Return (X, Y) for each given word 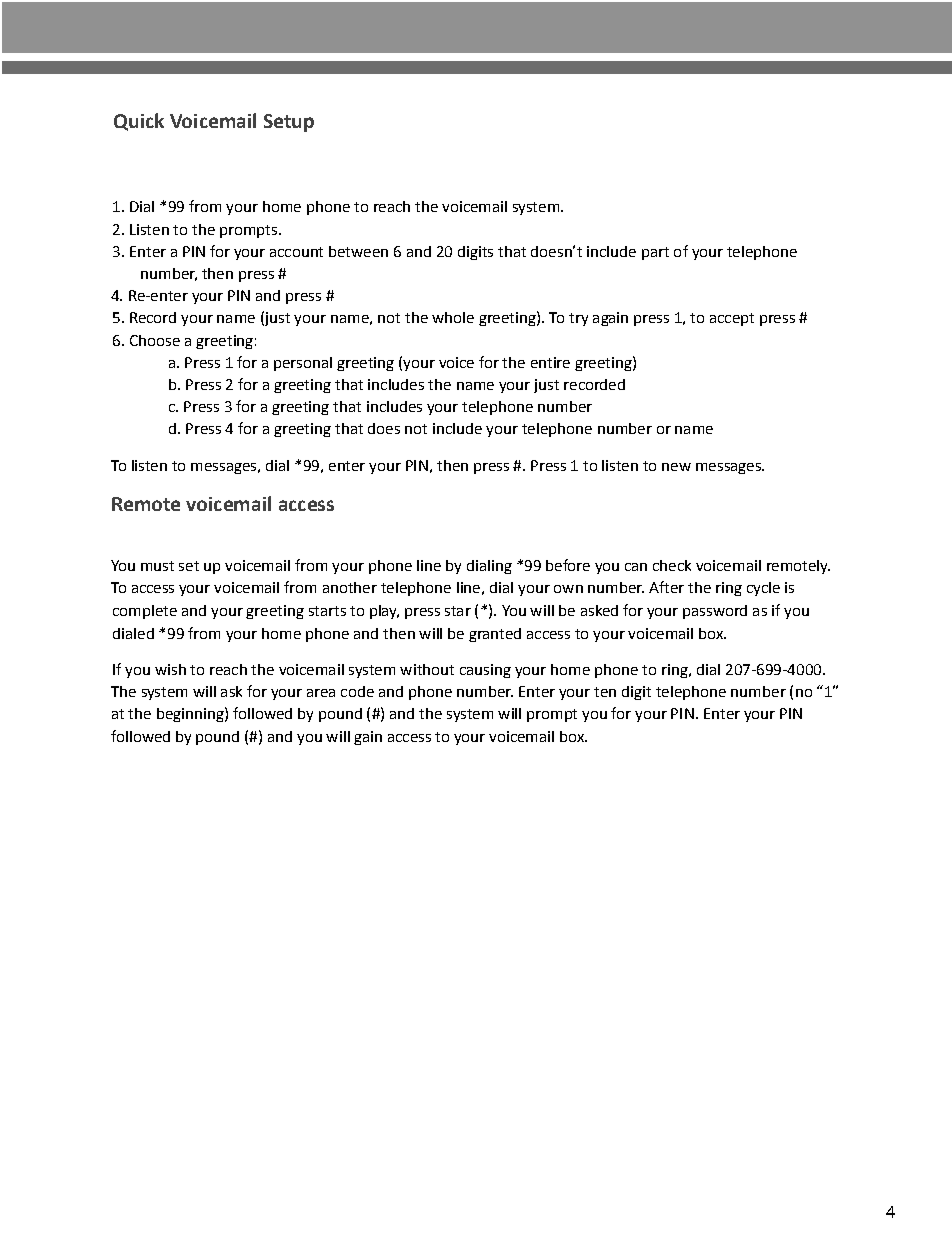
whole (453, 317)
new (676, 467)
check (672, 565)
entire (550, 362)
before (568, 565)
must (157, 566)
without (427, 669)
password (715, 612)
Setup (289, 123)
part (655, 253)
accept (732, 319)
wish (170, 669)
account (296, 252)
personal (303, 364)
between (358, 251)
